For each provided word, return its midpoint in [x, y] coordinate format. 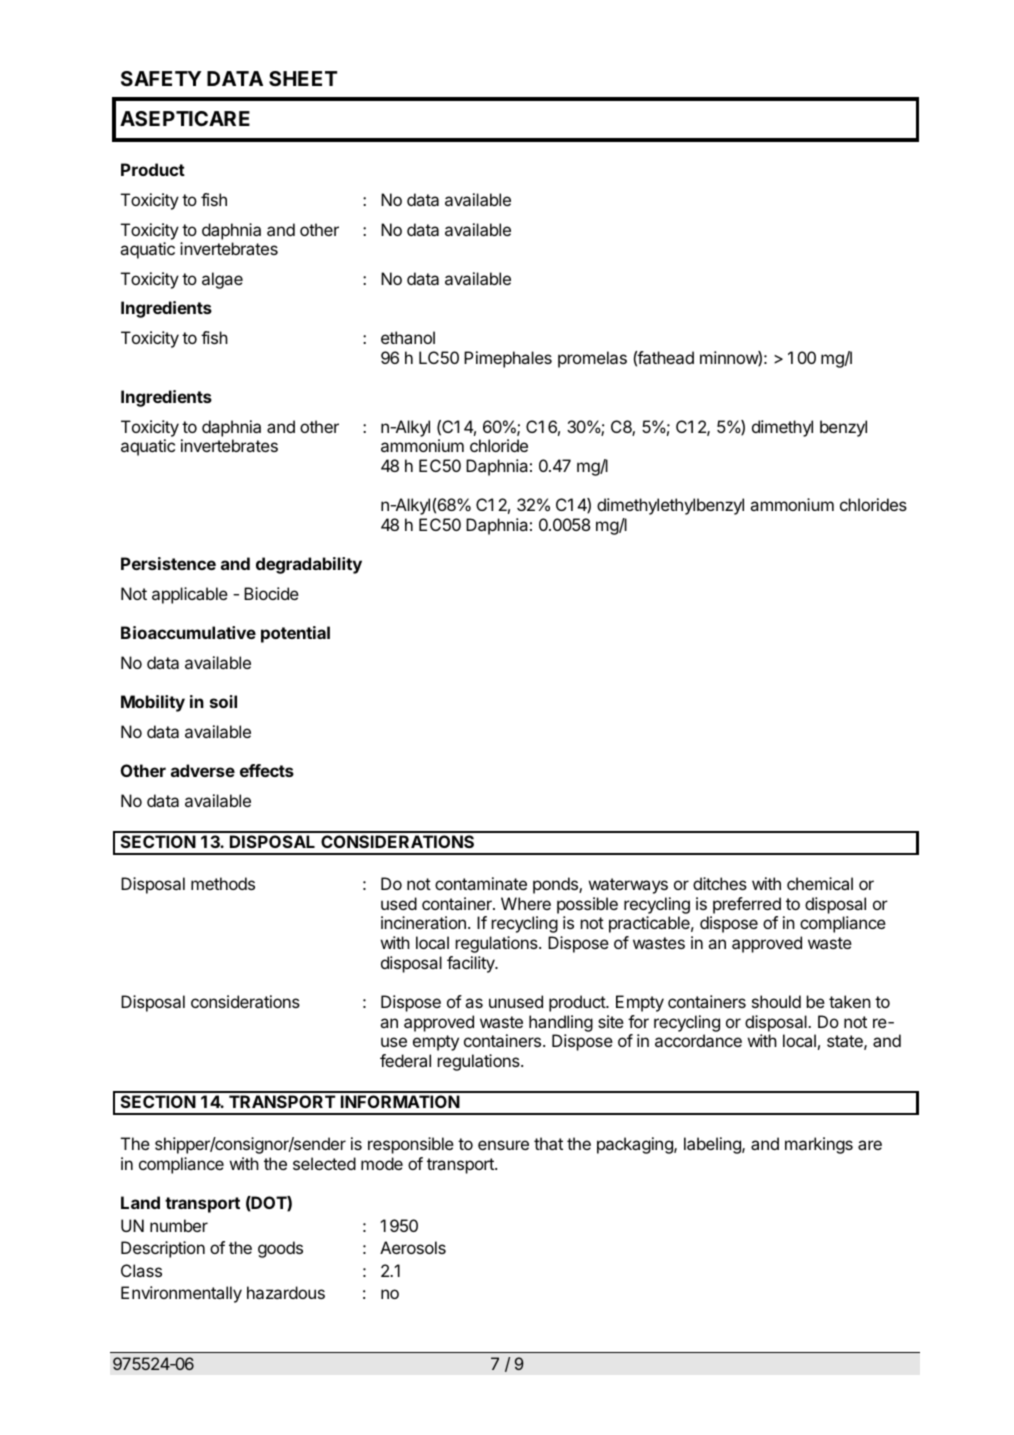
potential [295, 634]
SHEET [303, 78]
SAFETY [161, 78]
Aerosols [413, 1247]
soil [223, 701]
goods [280, 1249]
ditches [720, 883]
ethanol [408, 337]
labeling [713, 1145]
